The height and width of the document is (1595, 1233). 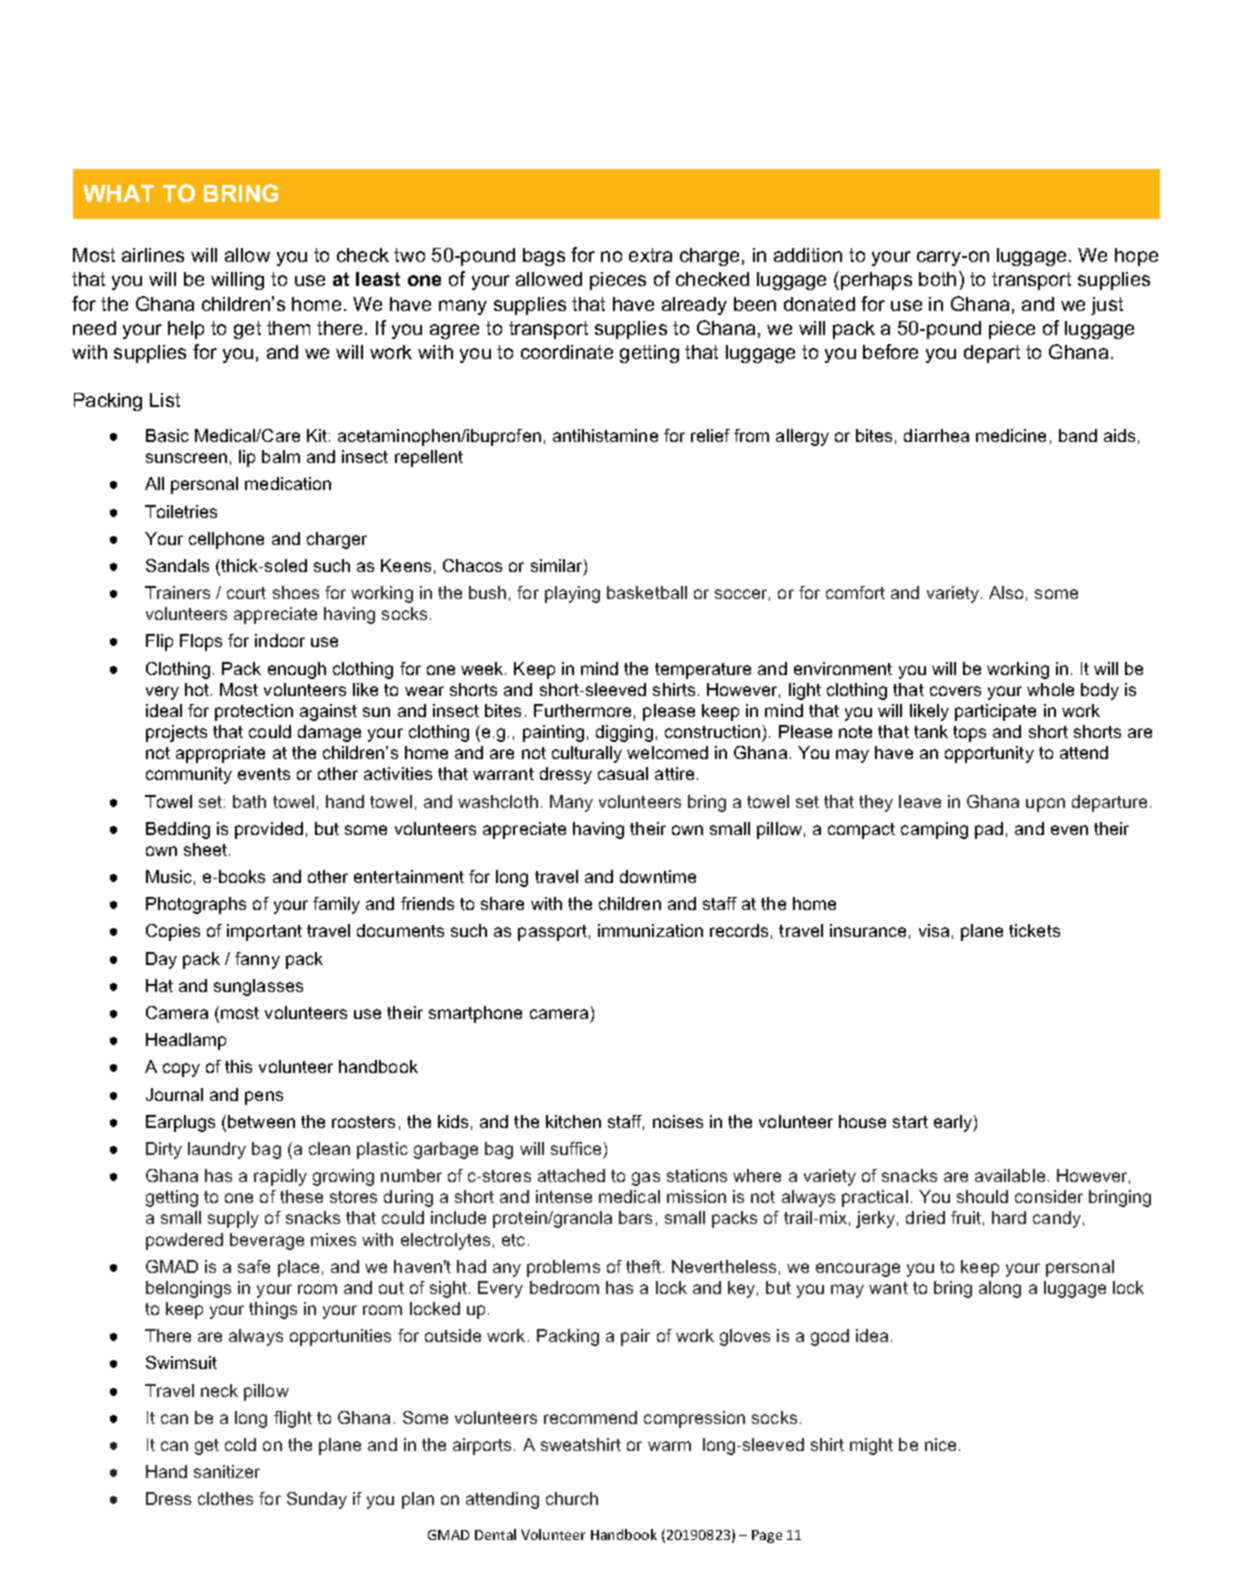 What do you see at coordinates (658, 876) in the document?
I see `downtime` at bounding box center [658, 876].
